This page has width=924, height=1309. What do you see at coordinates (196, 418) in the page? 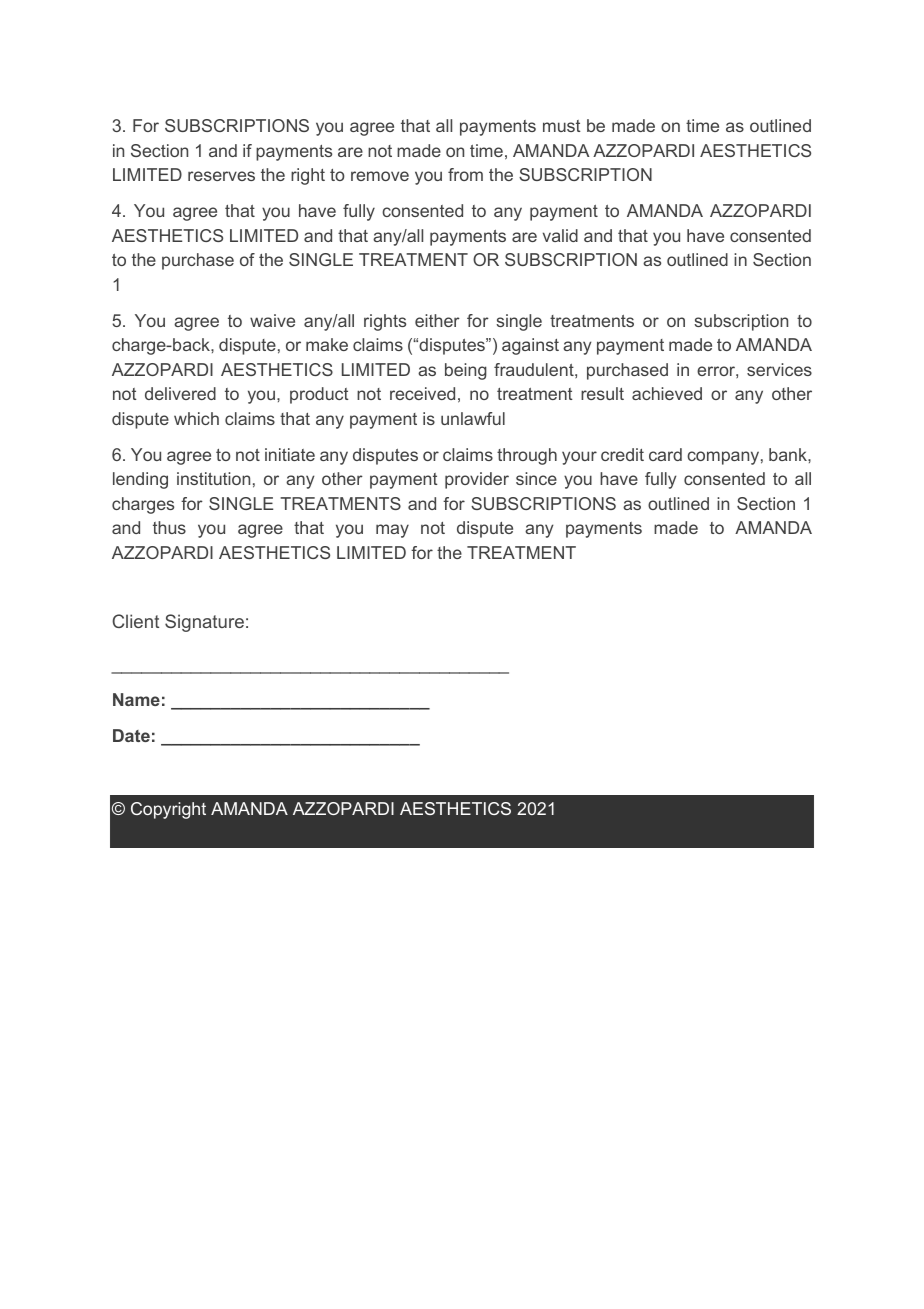
I see `which` at bounding box center [196, 418].
